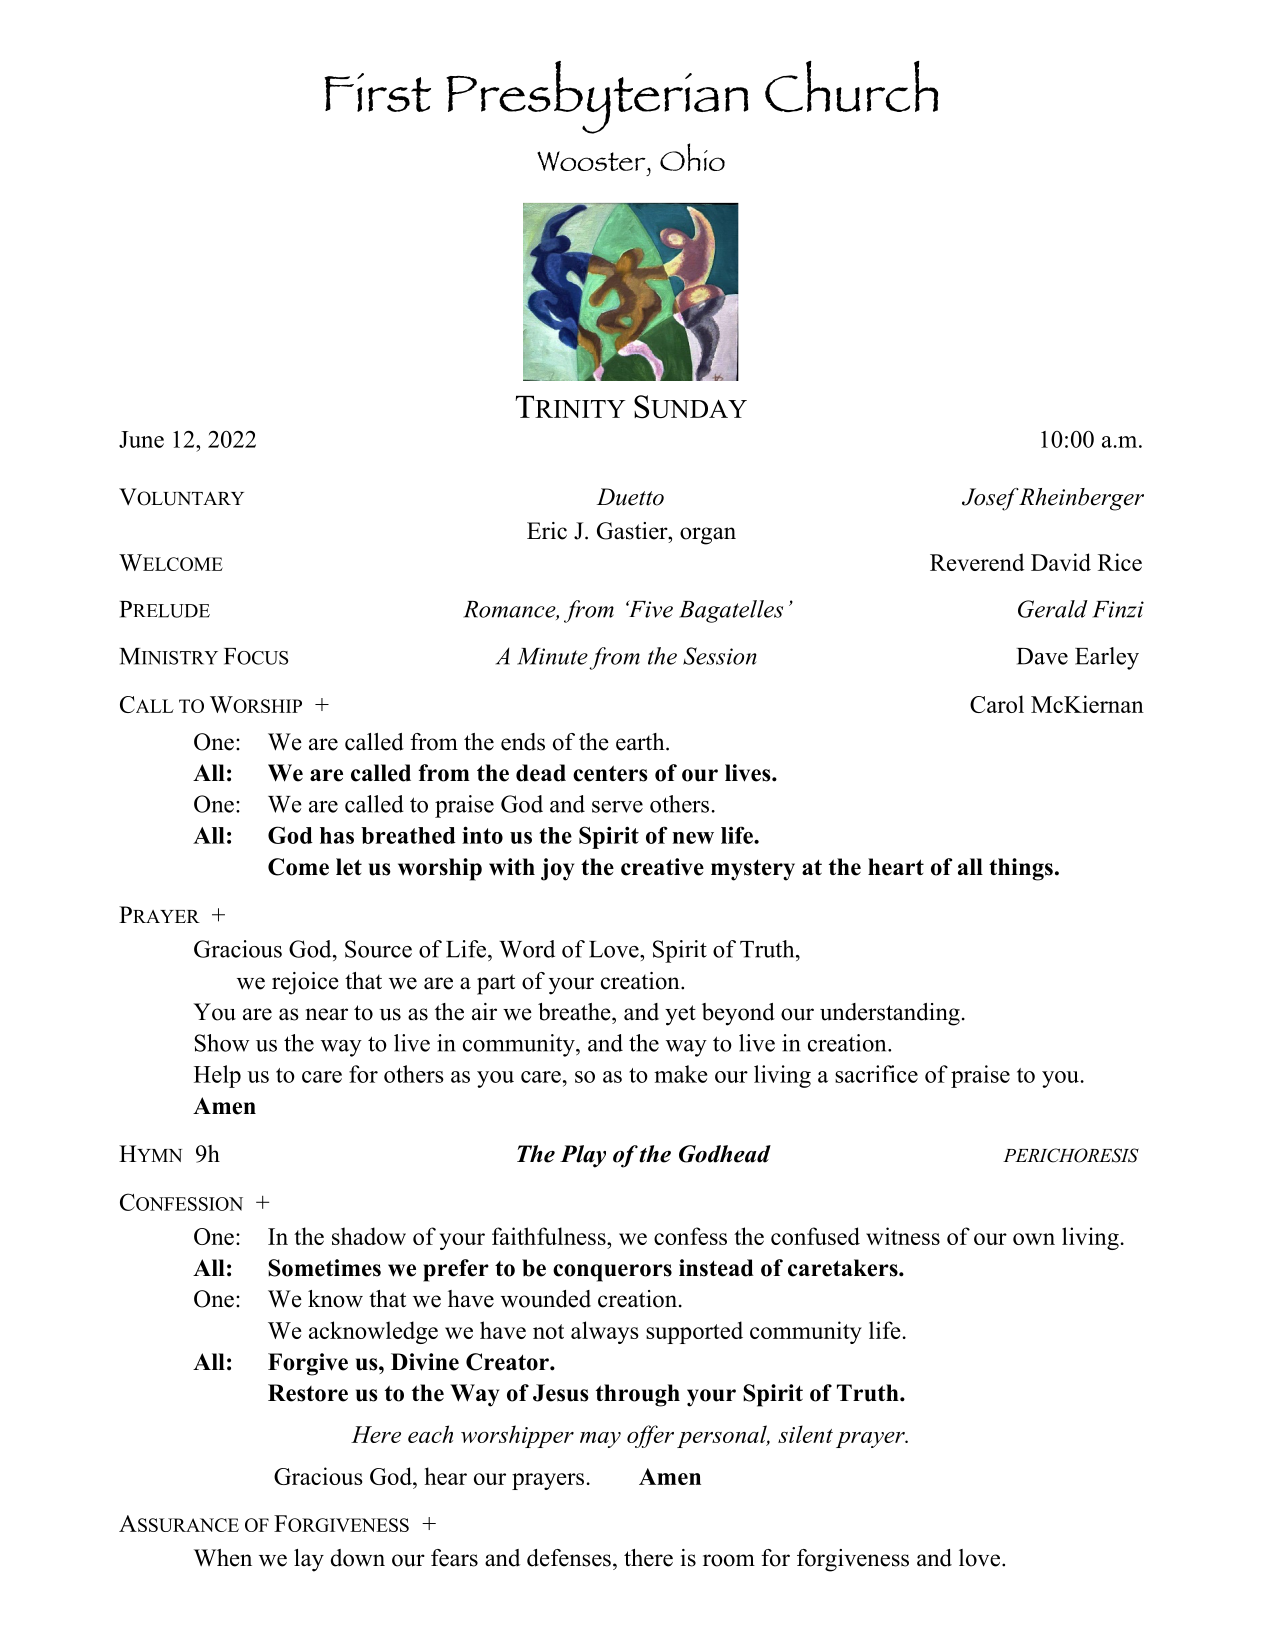 The height and width of the screenshot is (1633, 1262). What do you see at coordinates (805, 1434) in the screenshot?
I see `silent` at bounding box center [805, 1434].
